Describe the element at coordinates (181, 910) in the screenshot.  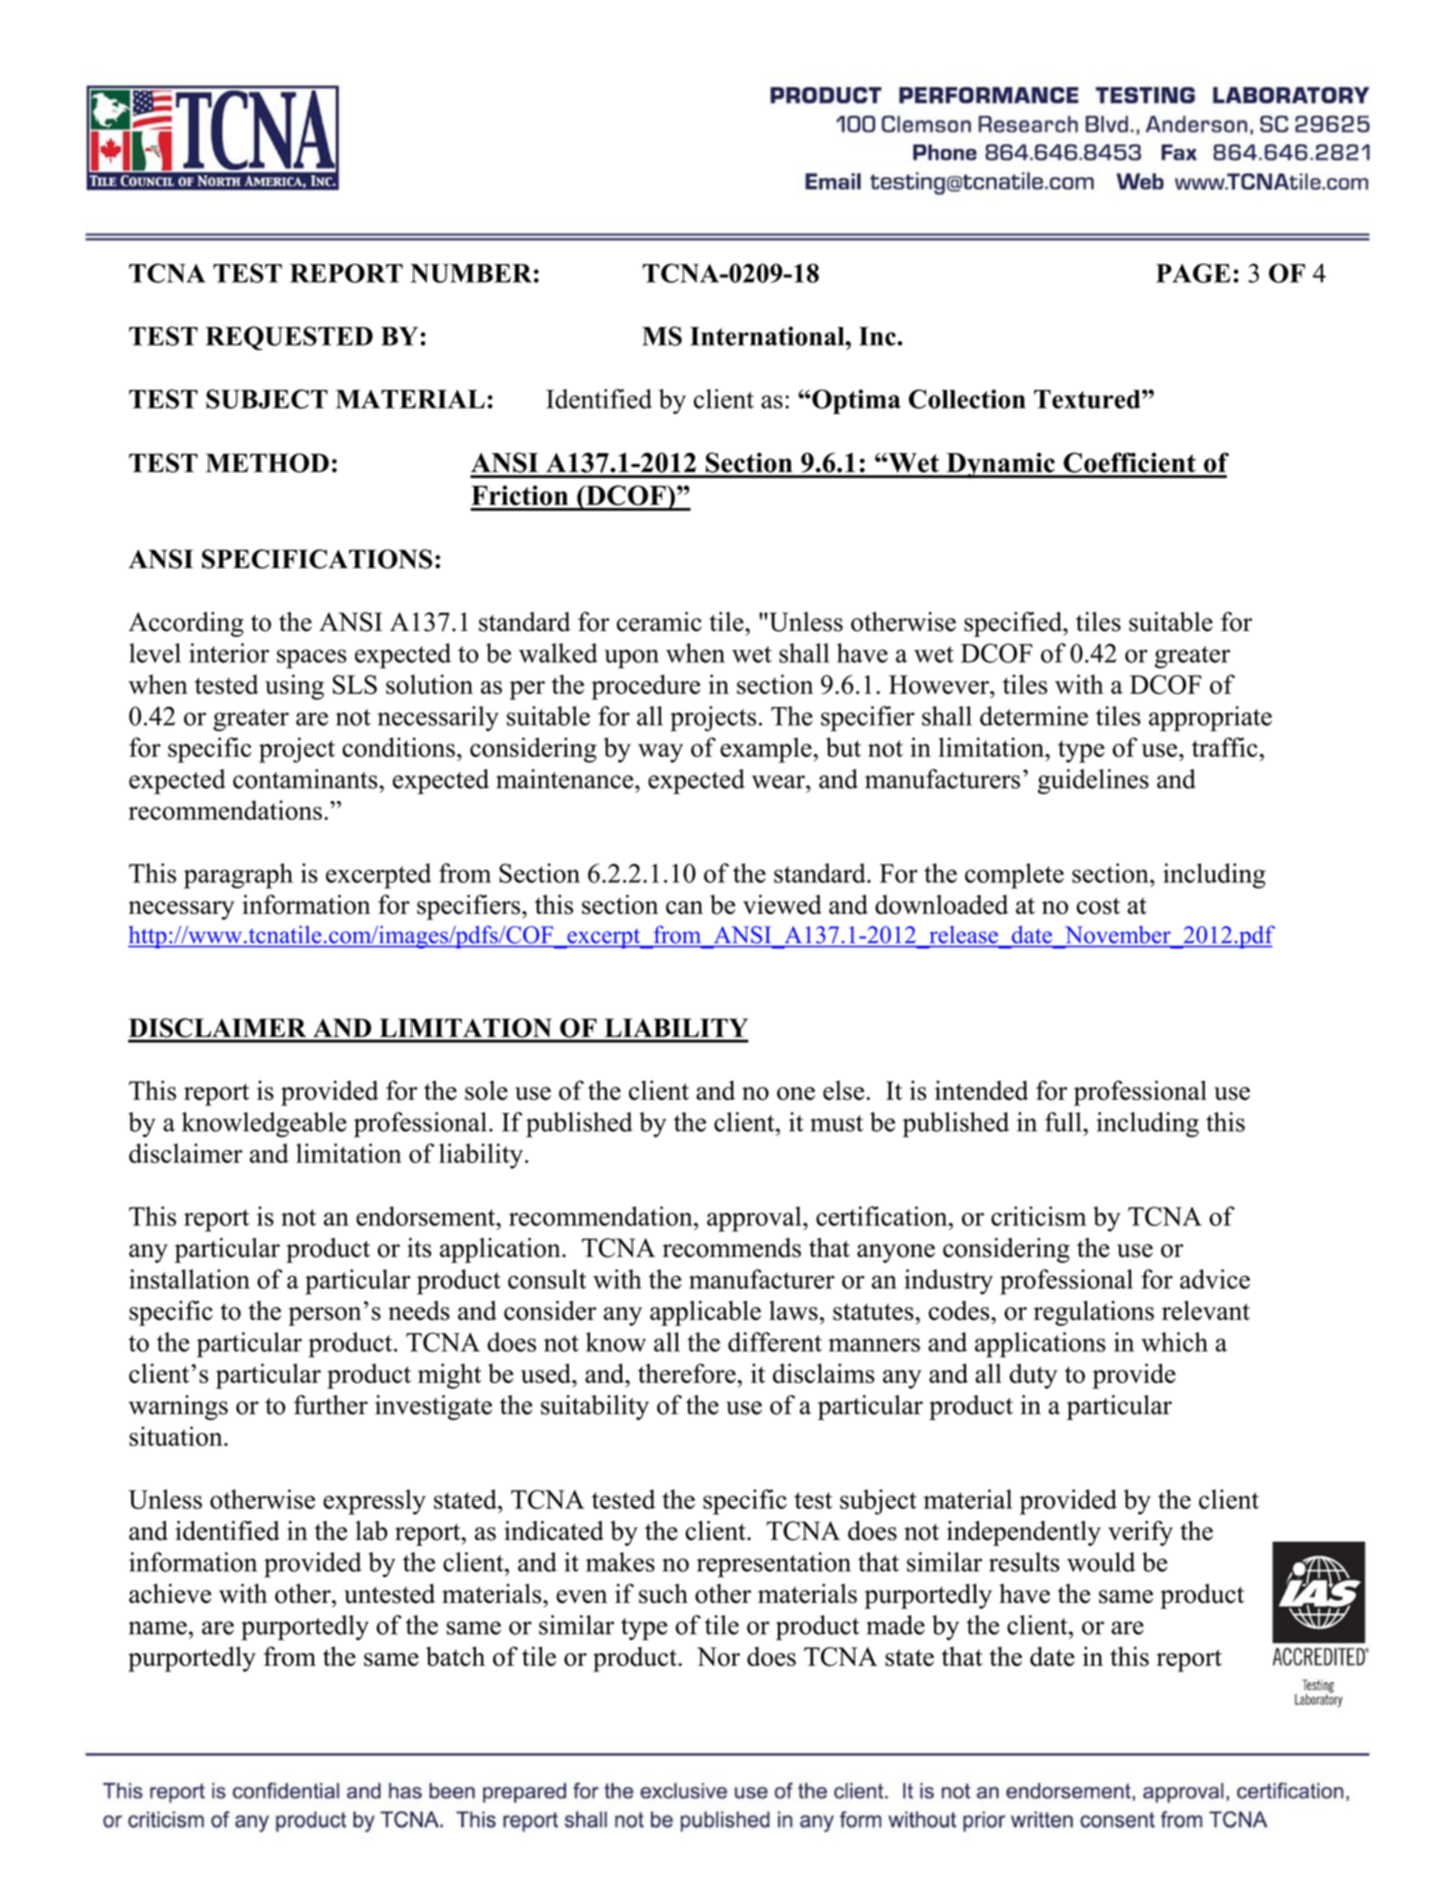
I see `necessary` at that location.
